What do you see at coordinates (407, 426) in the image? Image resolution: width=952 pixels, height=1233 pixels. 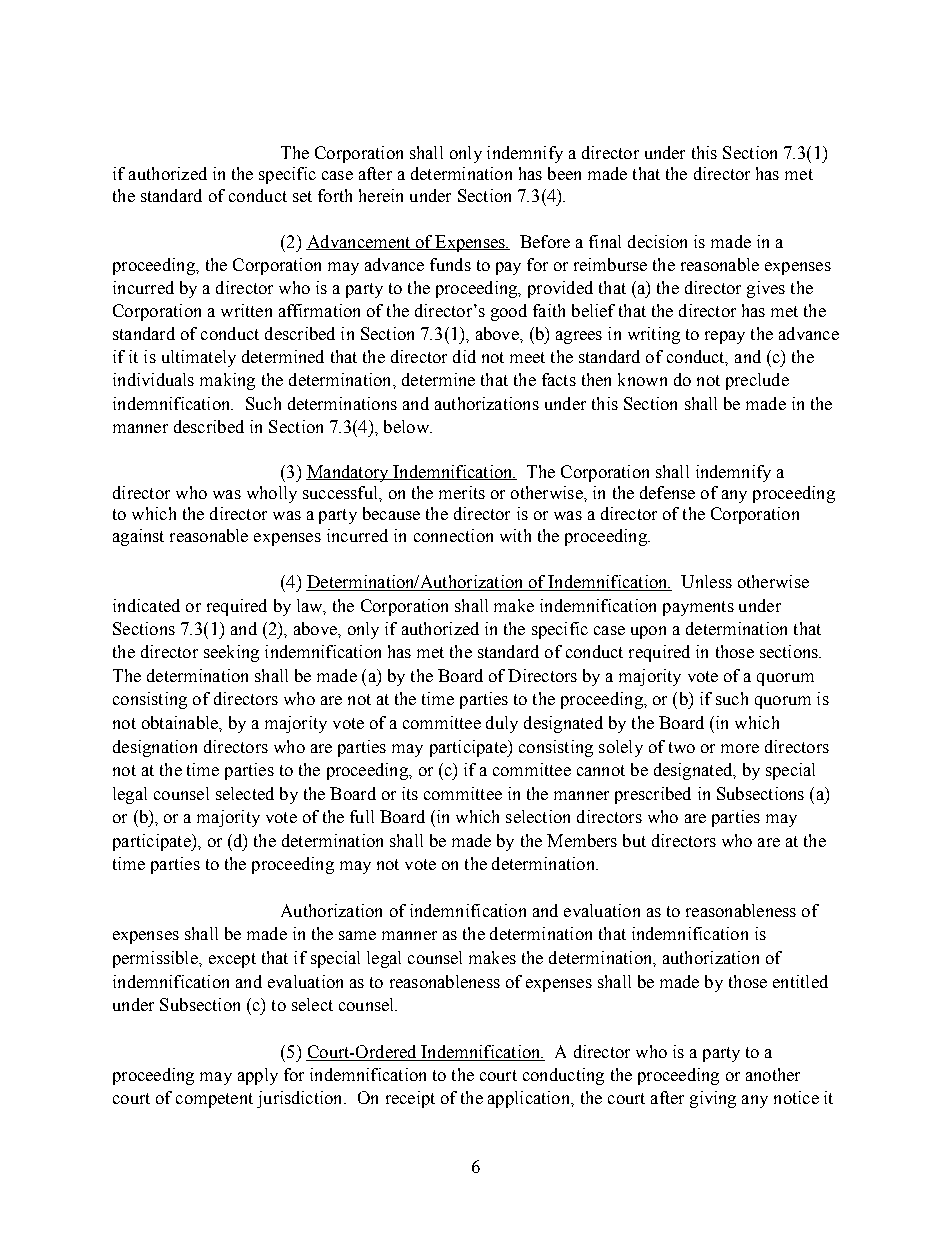 I see `below` at bounding box center [407, 426].
